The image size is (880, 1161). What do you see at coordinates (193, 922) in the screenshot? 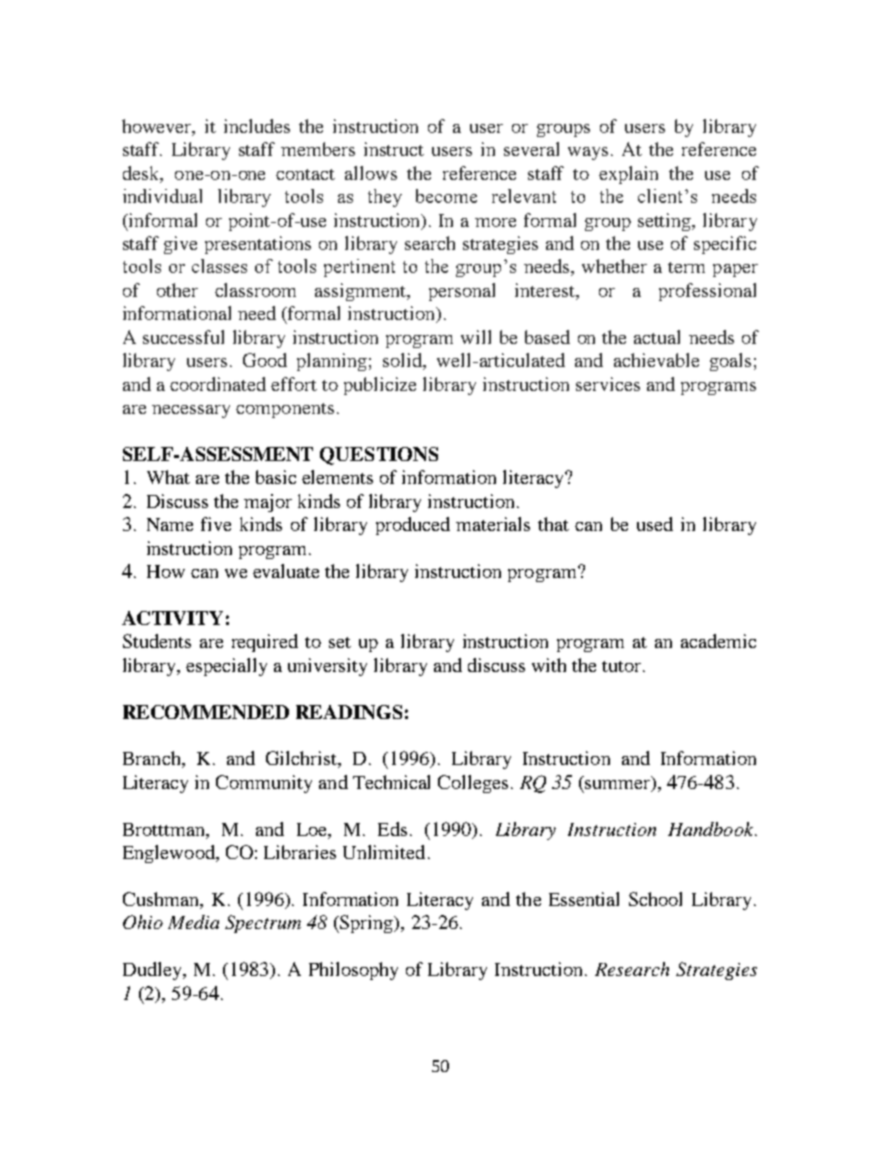
I see `Media` at bounding box center [193, 922].
